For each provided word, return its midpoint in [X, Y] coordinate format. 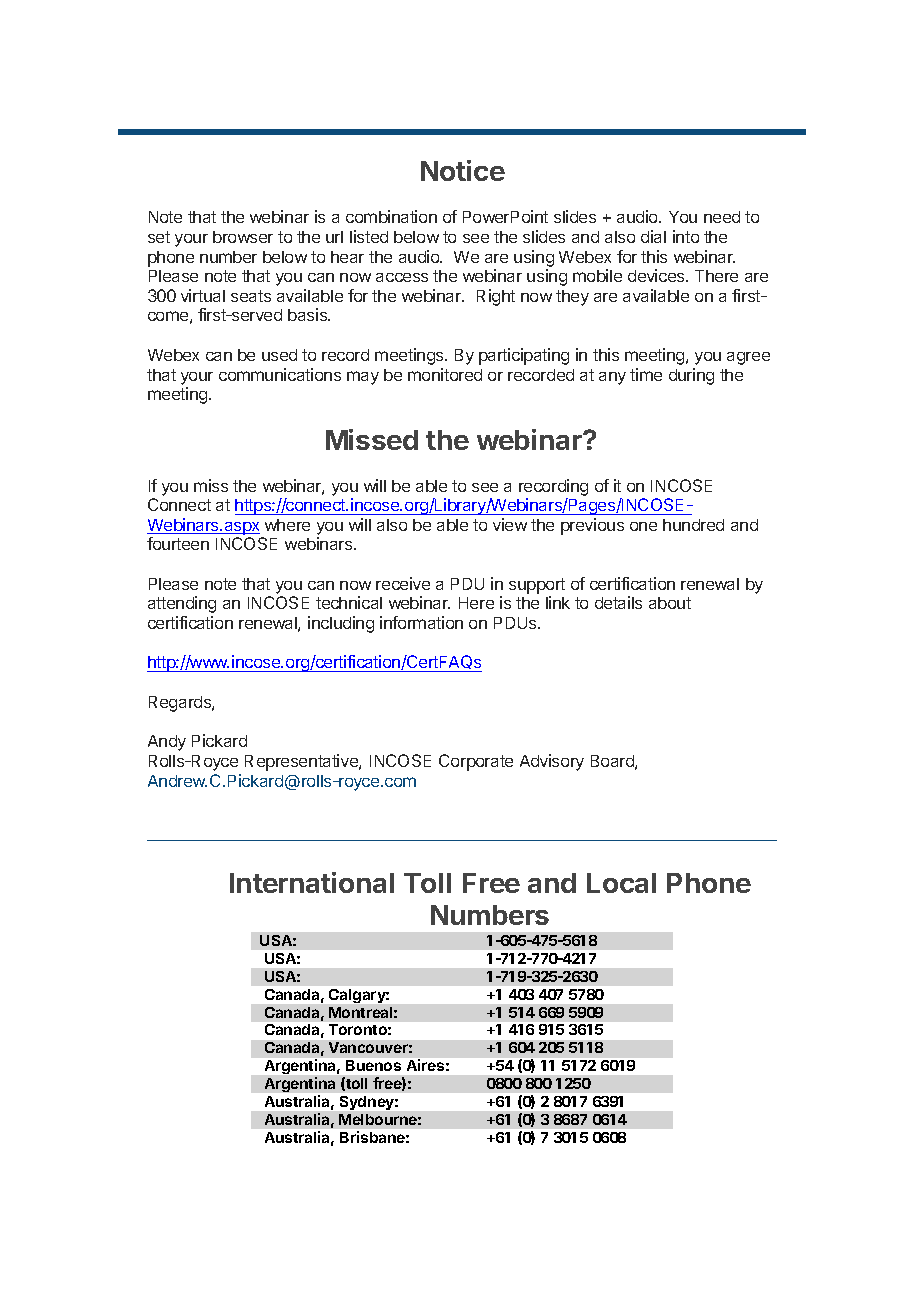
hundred [693, 525]
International [312, 882]
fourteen [178, 543]
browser [243, 237]
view [510, 524]
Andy [167, 743]
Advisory [552, 762]
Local [621, 883]
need [722, 217]
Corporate [476, 762]
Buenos [373, 1065]
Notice [463, 170]
